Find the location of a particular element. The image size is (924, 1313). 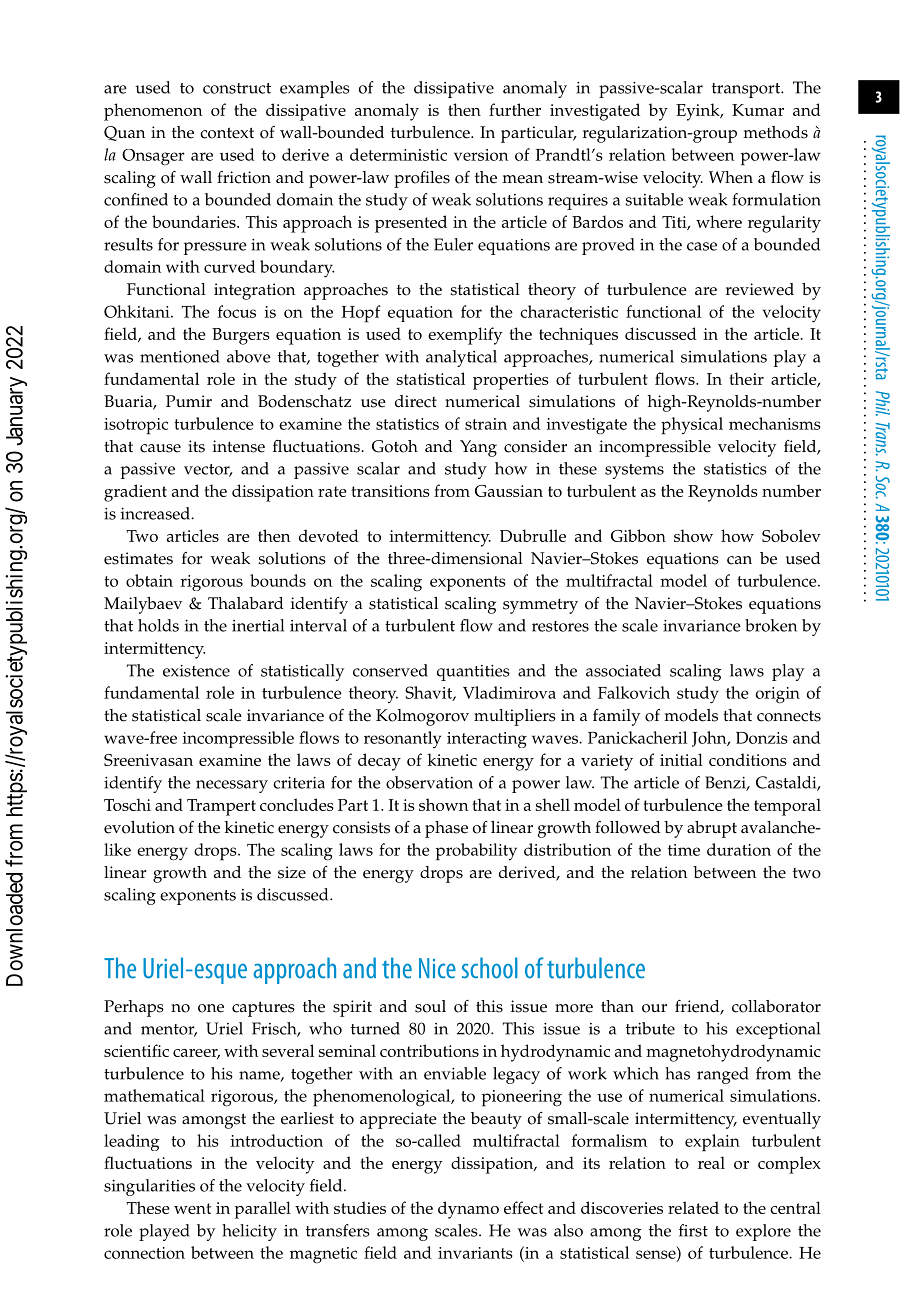

probability is located at coordinates (476, 852).
